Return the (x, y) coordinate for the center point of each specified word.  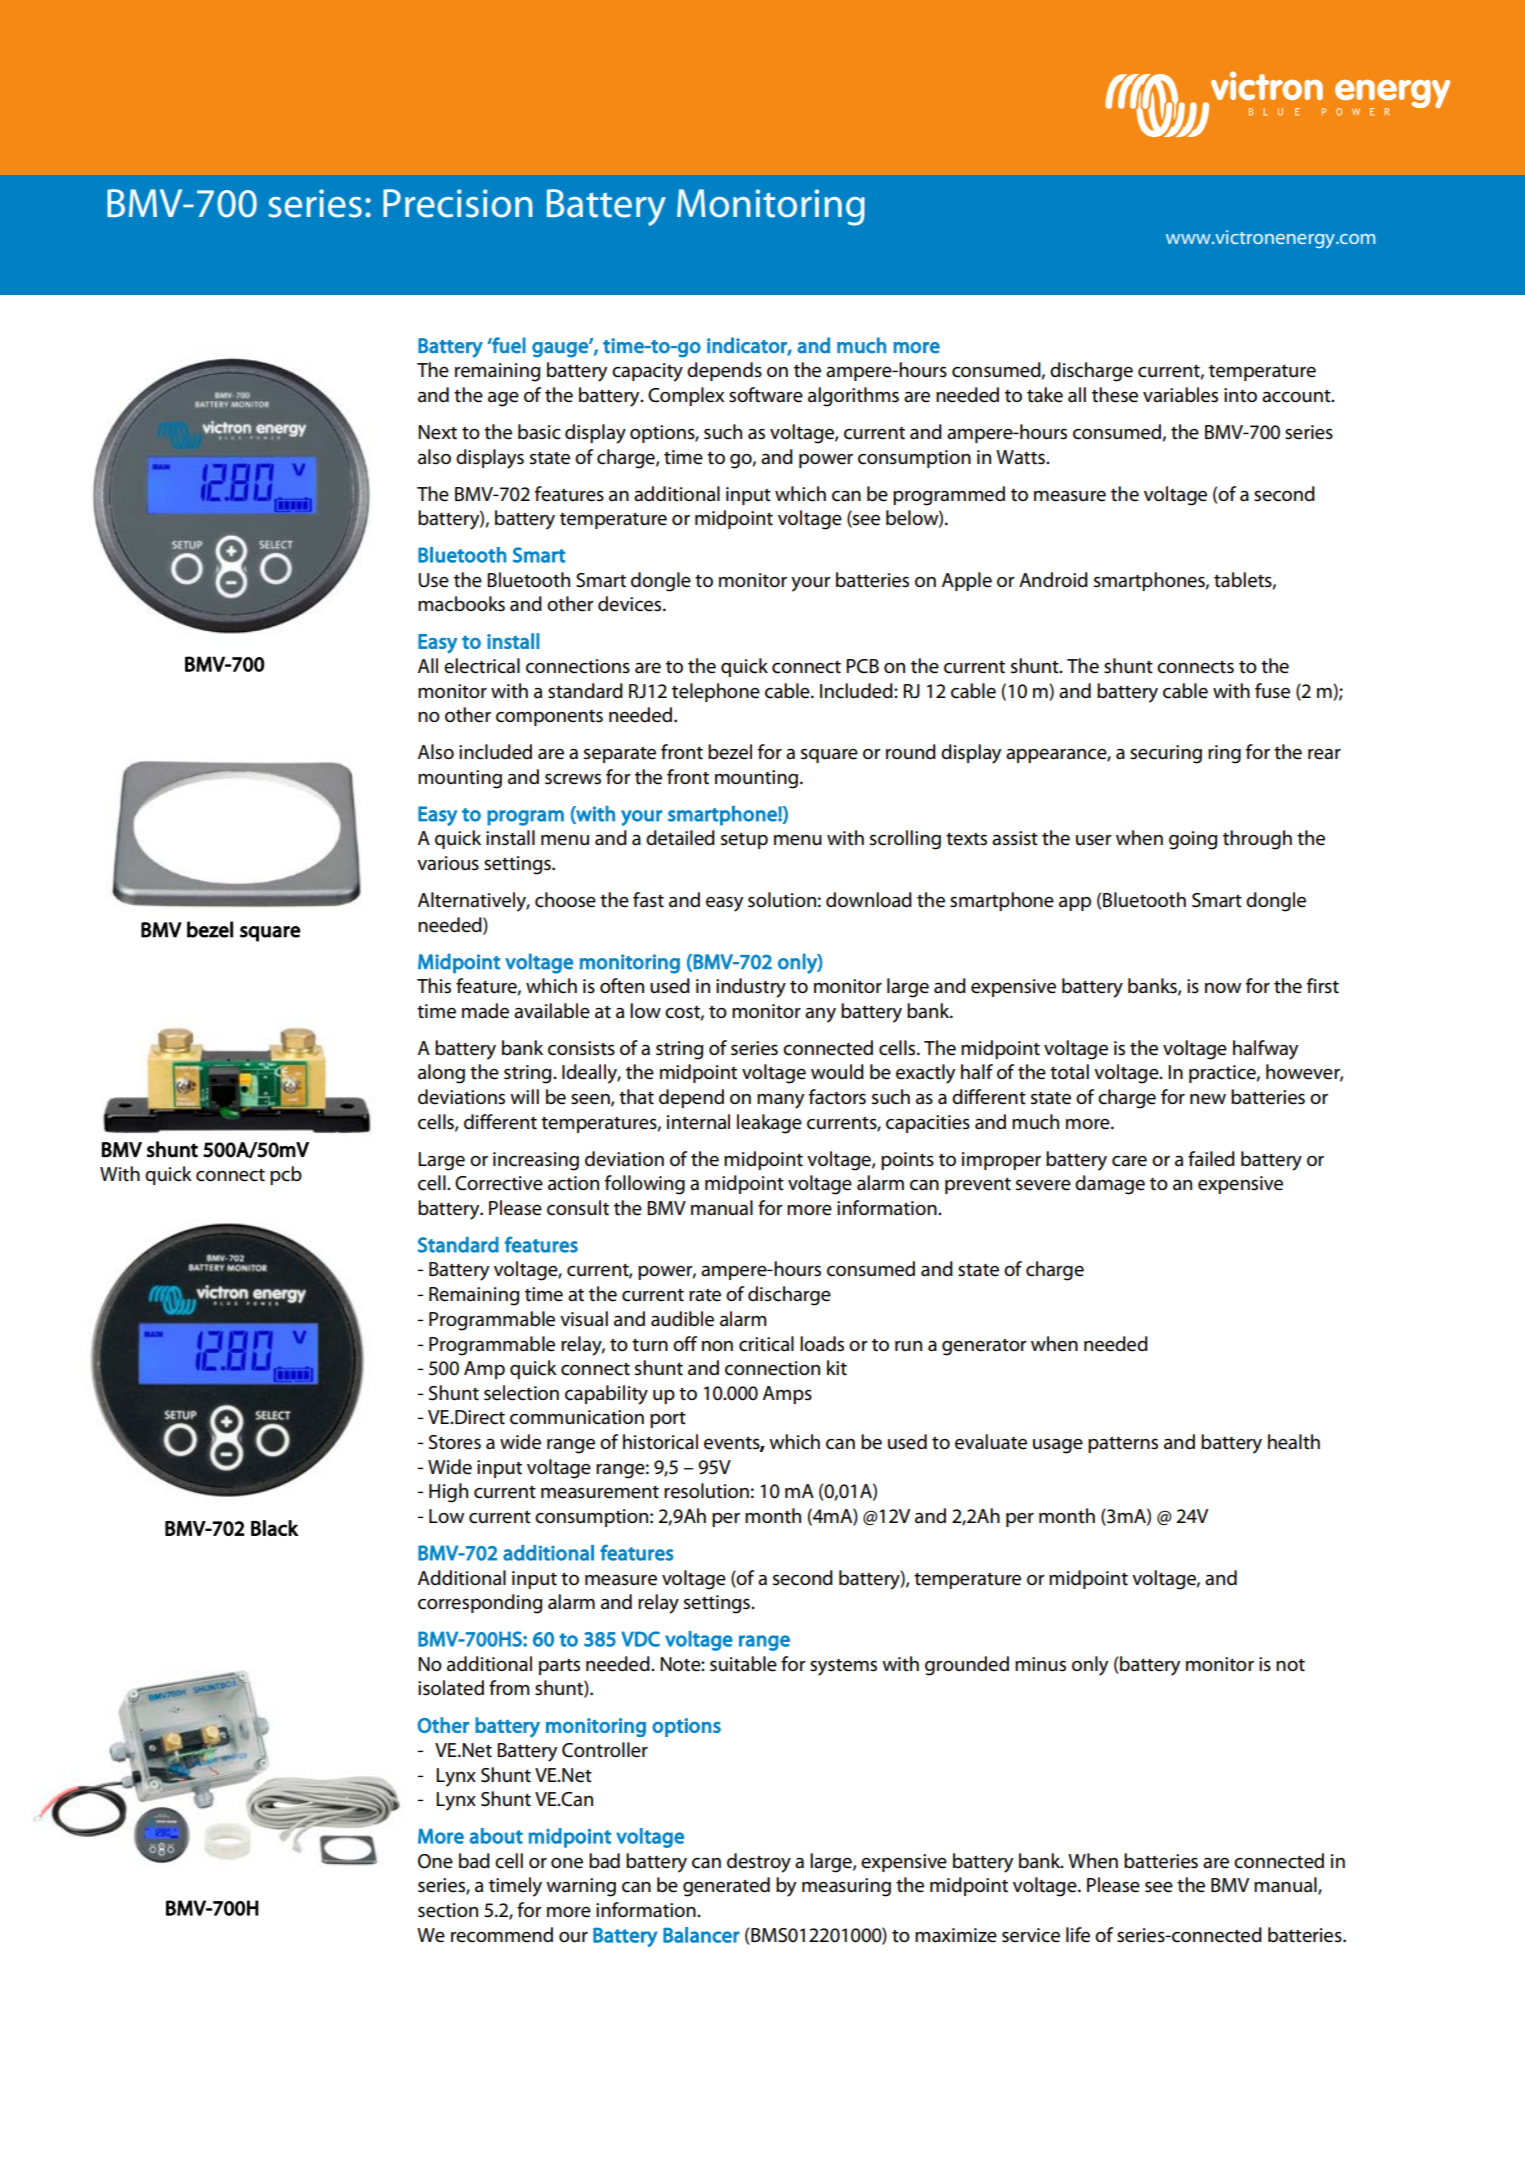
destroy (759, 1863)
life (1078, 1935)
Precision (458, 203)
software (766, 395)
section (448, 1910)
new (1208, 1099)
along (441, 1074)
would (837, 1071)
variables (1180, 395)
